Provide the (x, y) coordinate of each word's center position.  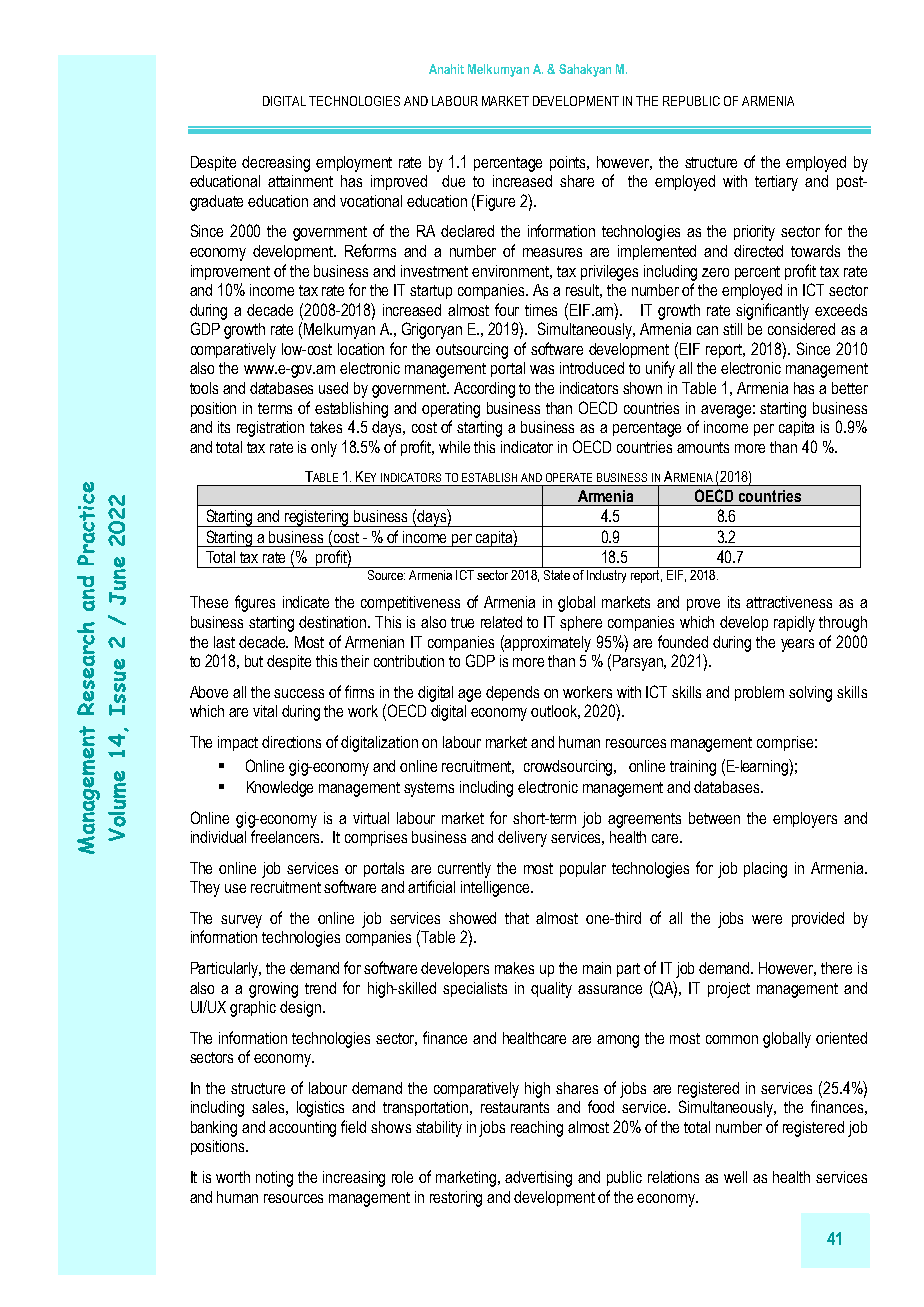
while (454, 447)
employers (805, 820)
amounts (703, 447)
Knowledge (280, 789)
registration (270, 429)
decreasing (276, 164)
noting (274, 1179)
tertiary (776, 183)
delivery (522, 839)
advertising (538, 1179)
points (569, 163)
